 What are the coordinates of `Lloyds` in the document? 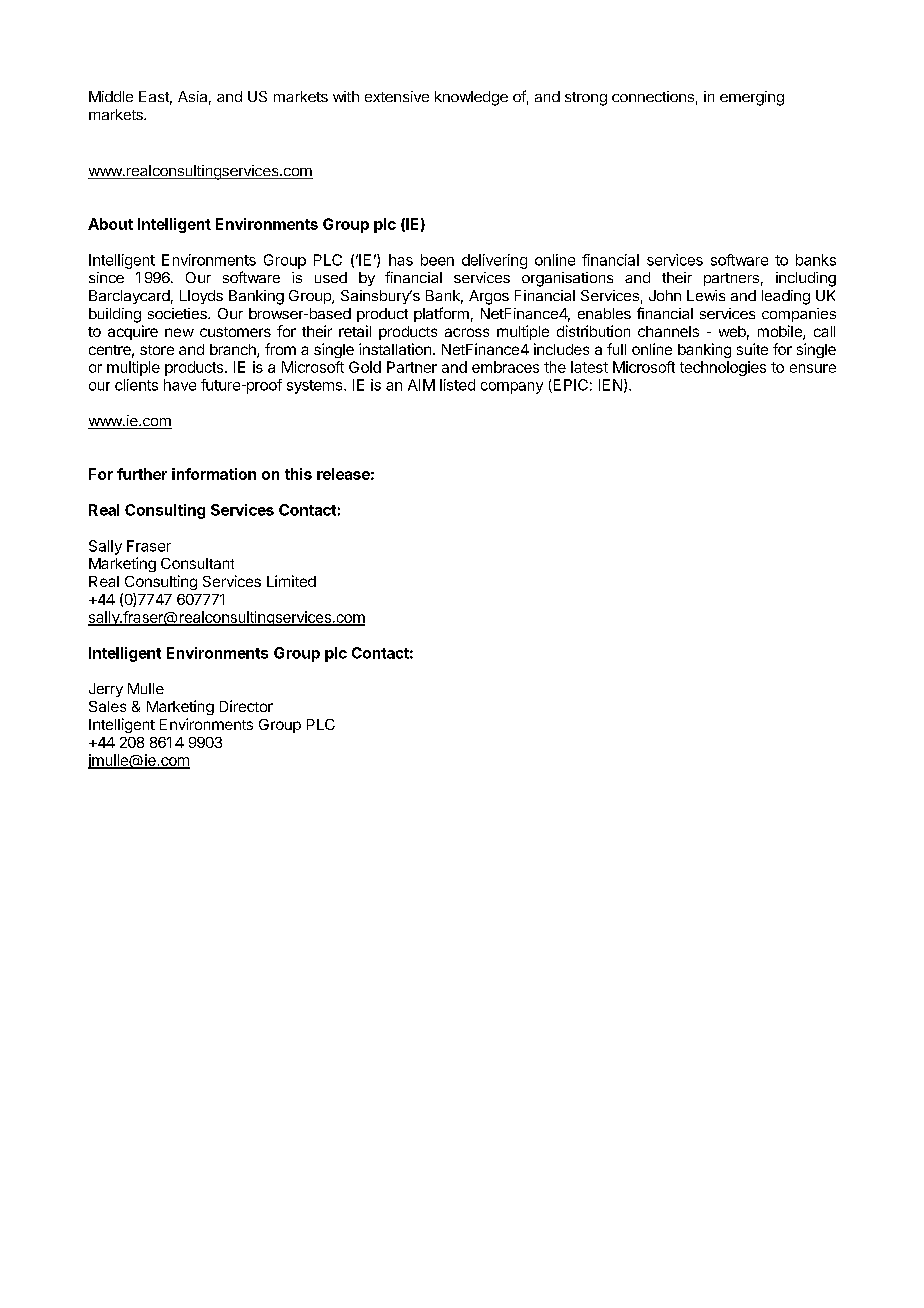 It's located at (201, 297).
